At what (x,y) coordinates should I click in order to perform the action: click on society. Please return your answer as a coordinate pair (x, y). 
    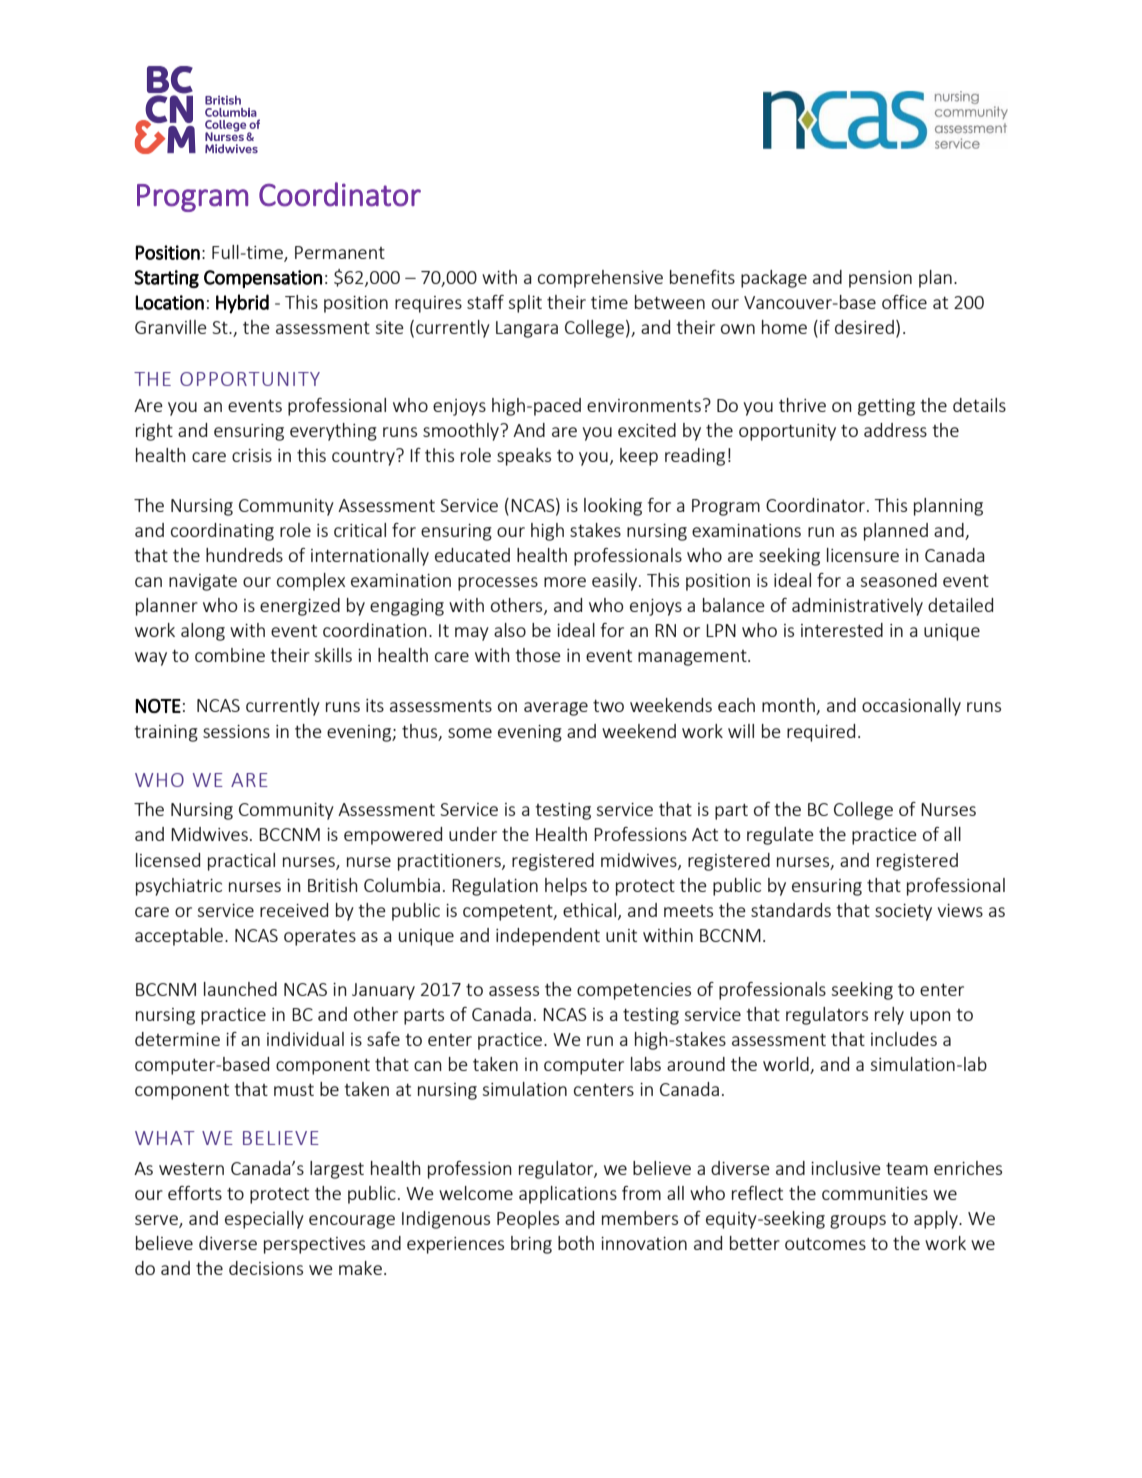
    Looking at the image, I should click on (903, 912).
